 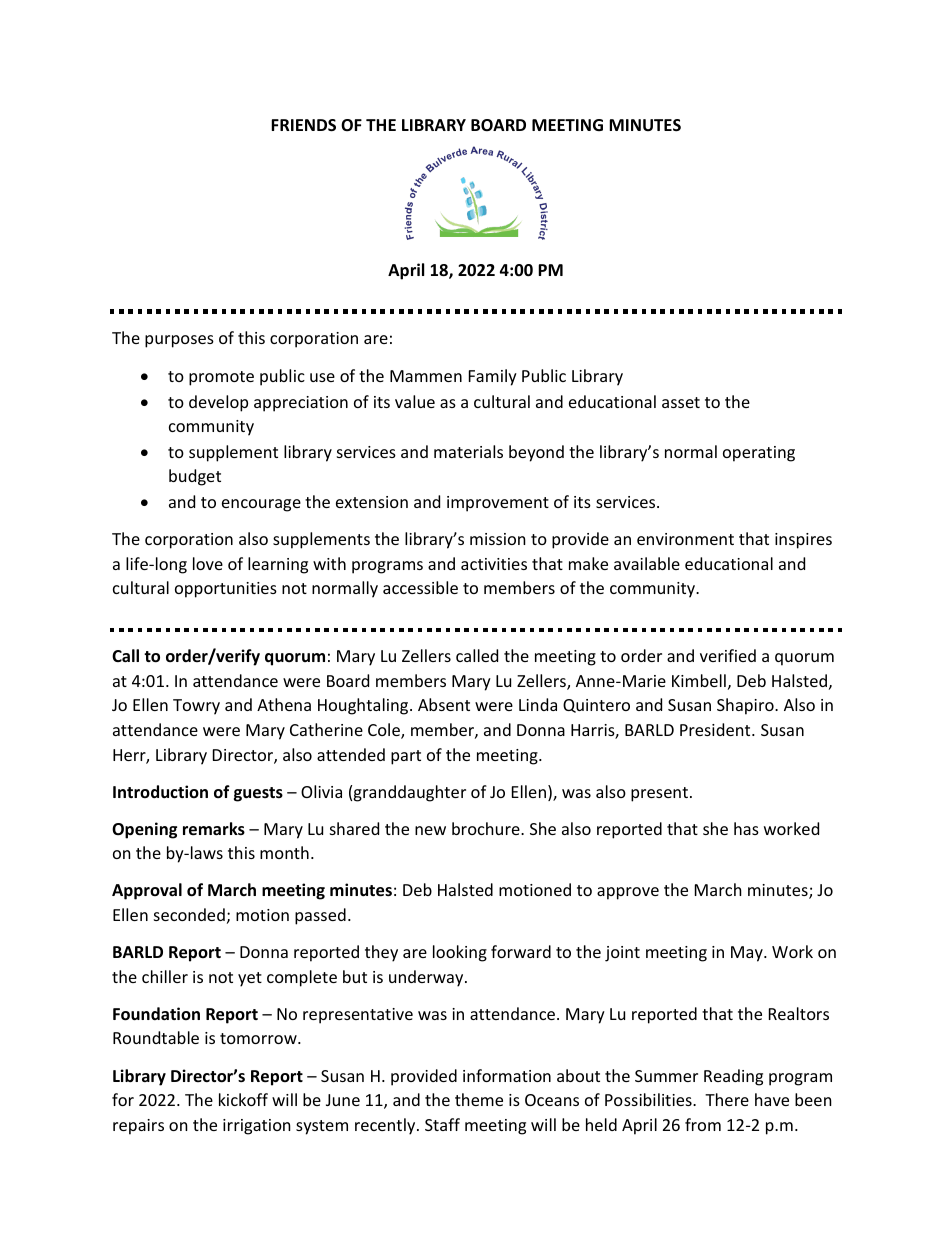 I want to click on Family, so click(x=493, y=377).
